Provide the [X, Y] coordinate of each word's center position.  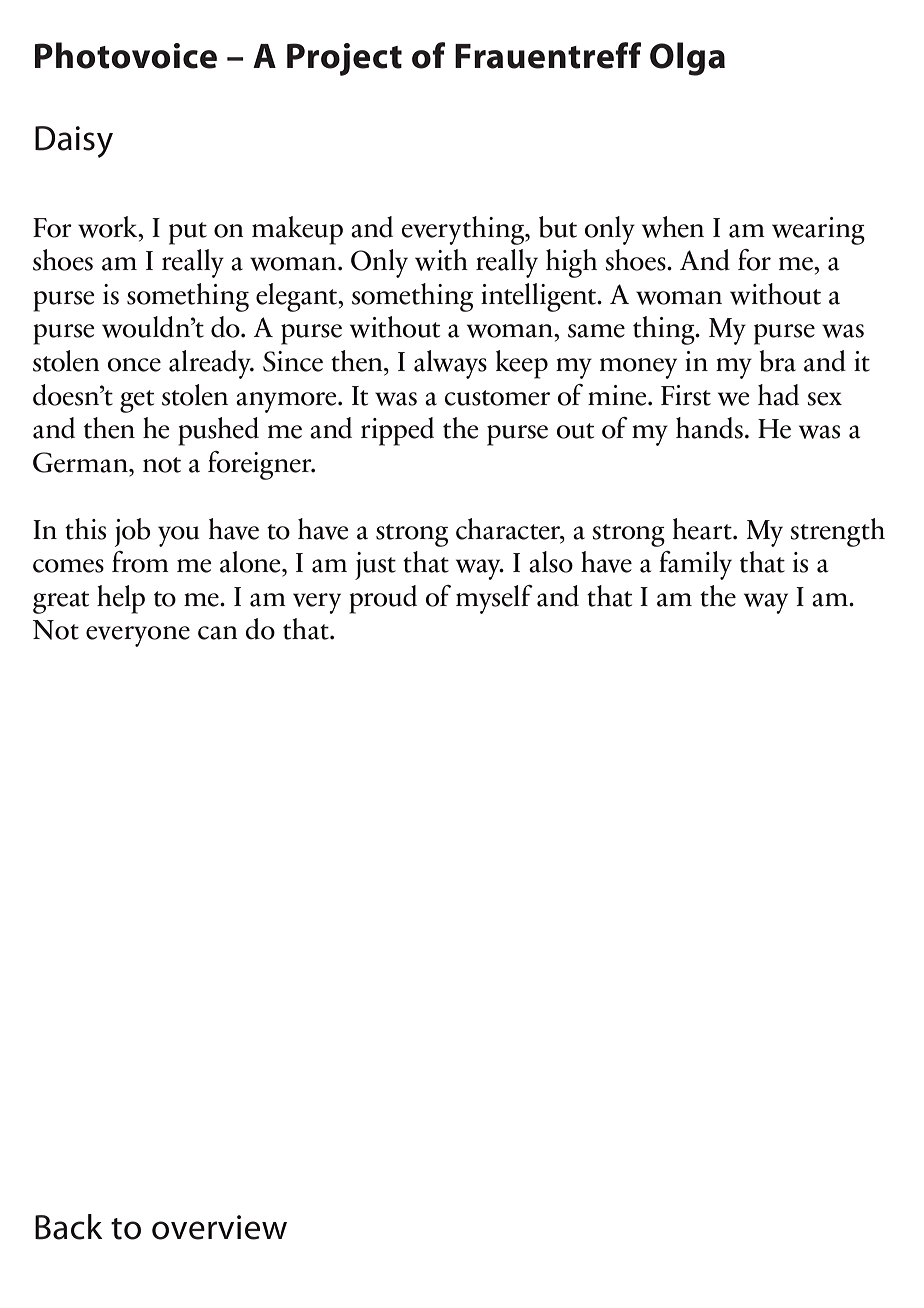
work [109, 227]
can [218, 633]
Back [69, 1227]
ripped [397, 431]
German [81, 462]
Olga [687, 59]
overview [219, 1227]
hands [709, 428]
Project [344, 59]
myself [494, 599]
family [695, 565]
